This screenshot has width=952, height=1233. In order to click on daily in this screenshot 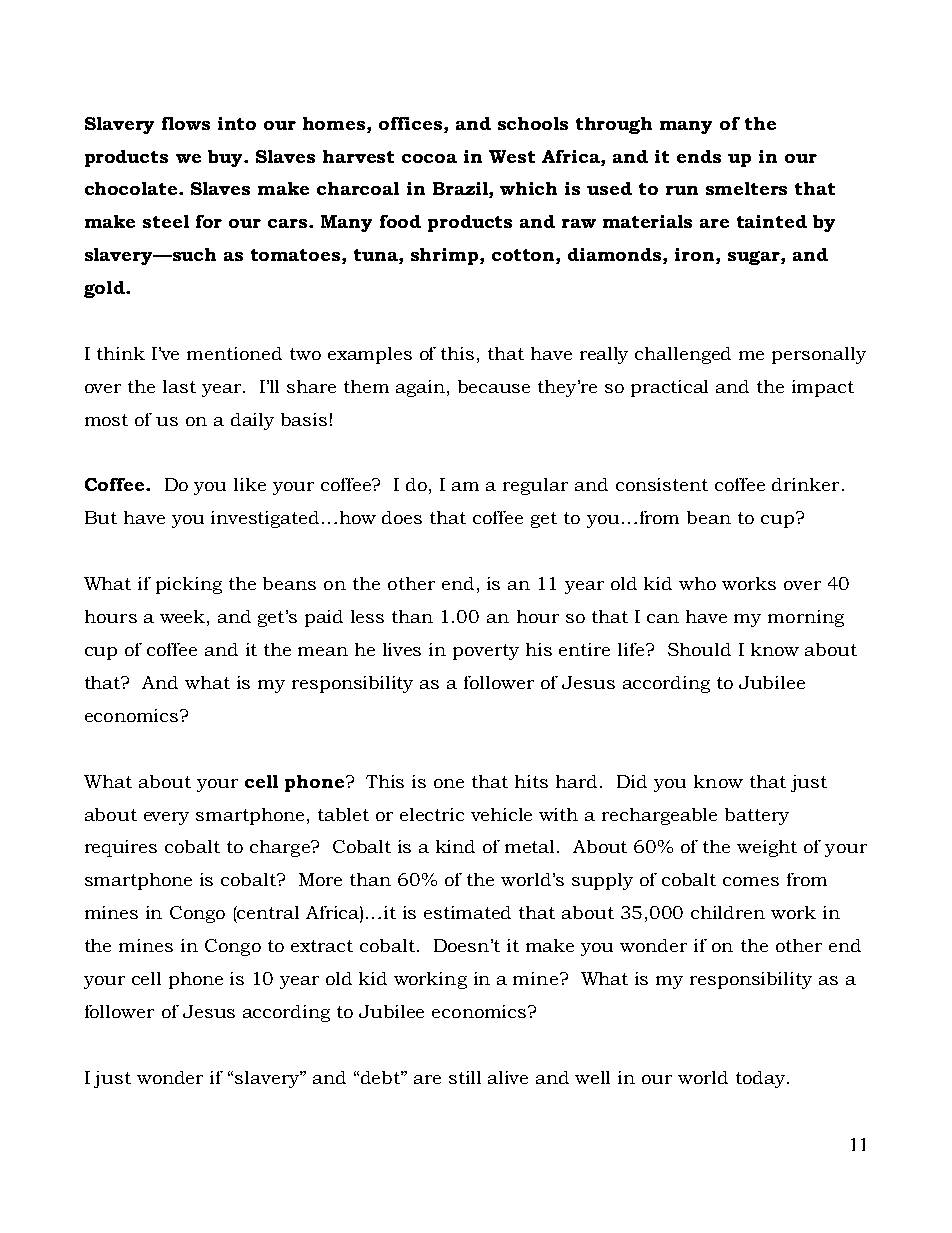, I will do `click(252, 421)`.
